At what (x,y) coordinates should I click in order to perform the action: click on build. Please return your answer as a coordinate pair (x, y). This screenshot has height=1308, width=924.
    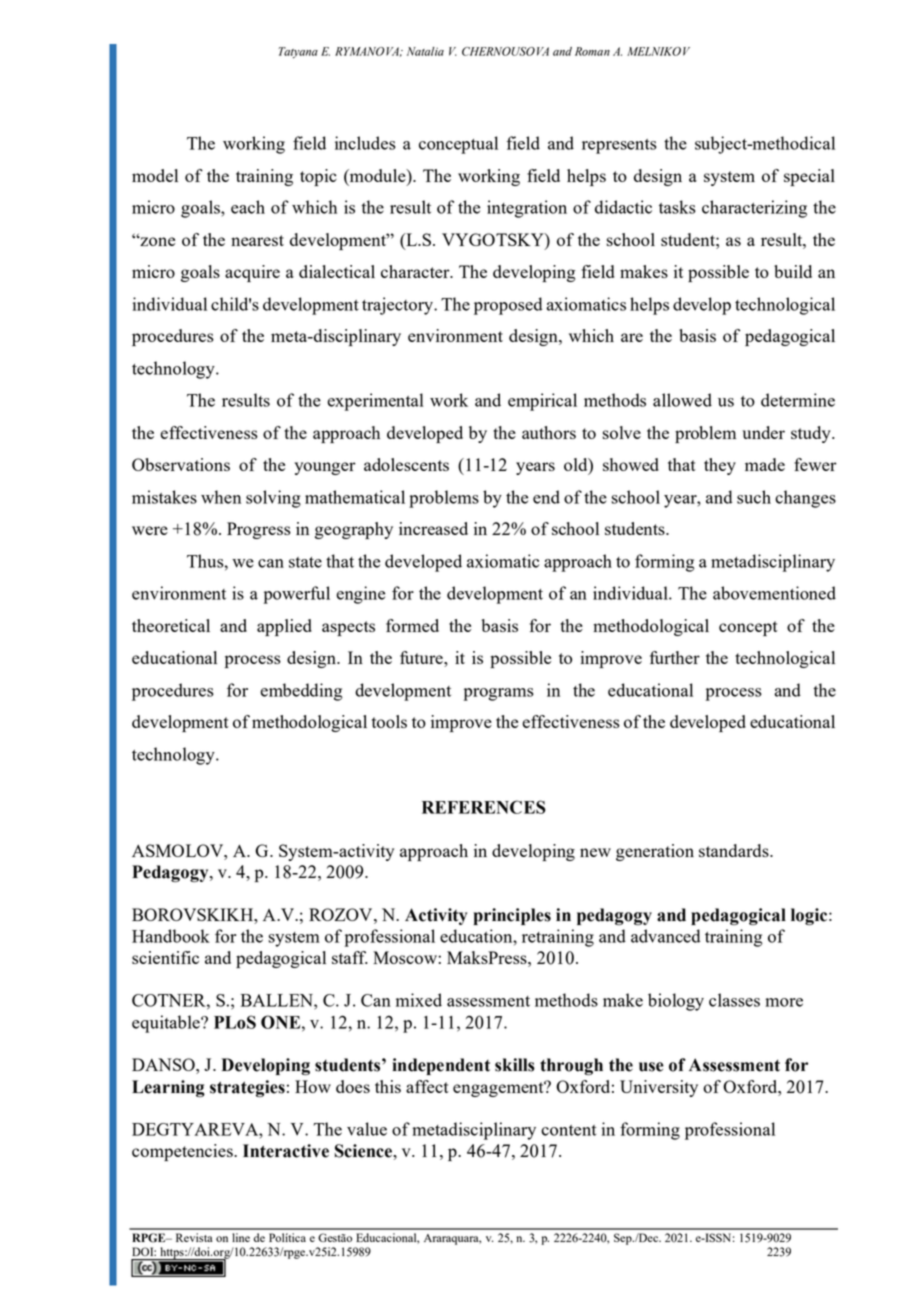
    Looking at the image, I should click on (793, 271).
